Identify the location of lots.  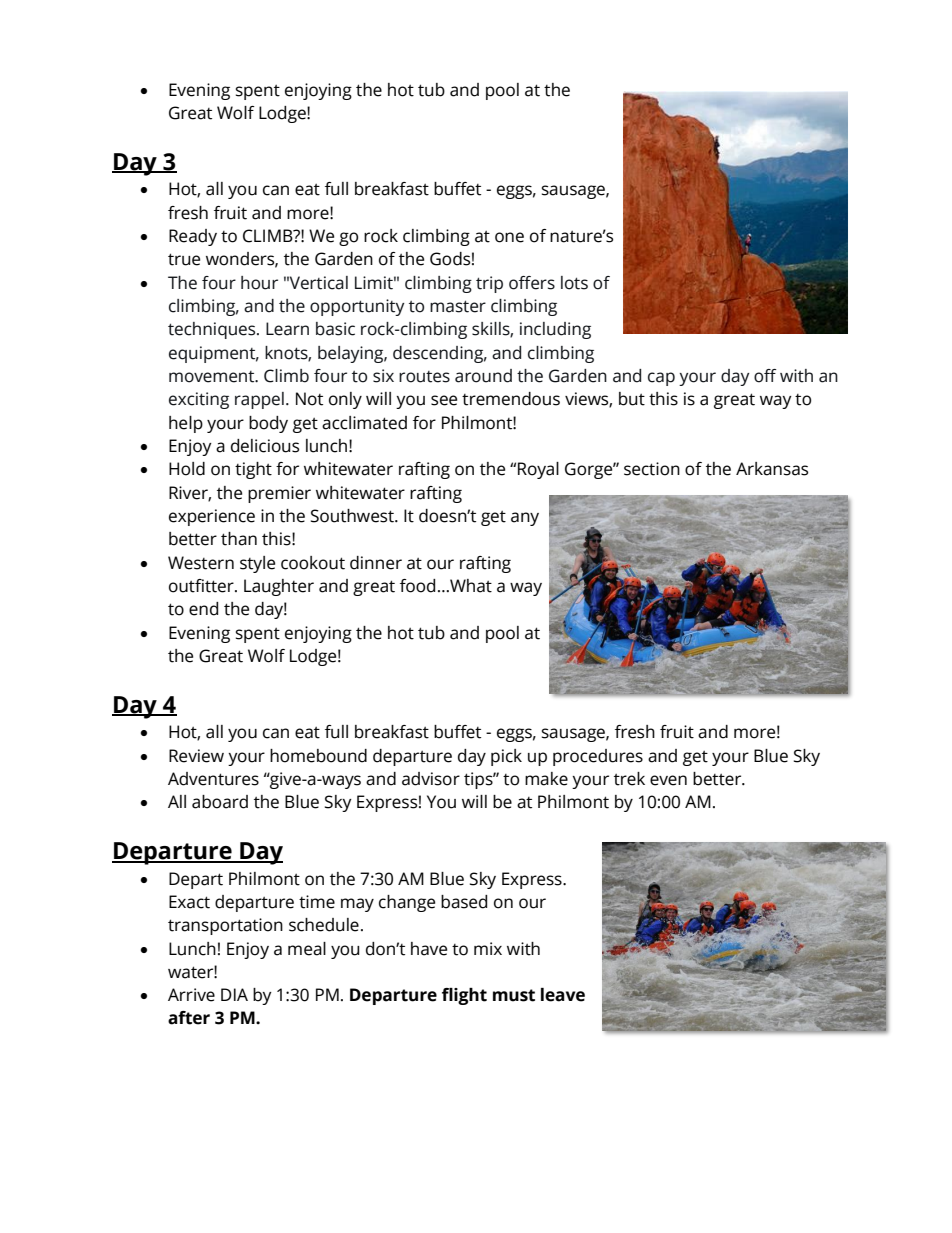
(574, 283).
